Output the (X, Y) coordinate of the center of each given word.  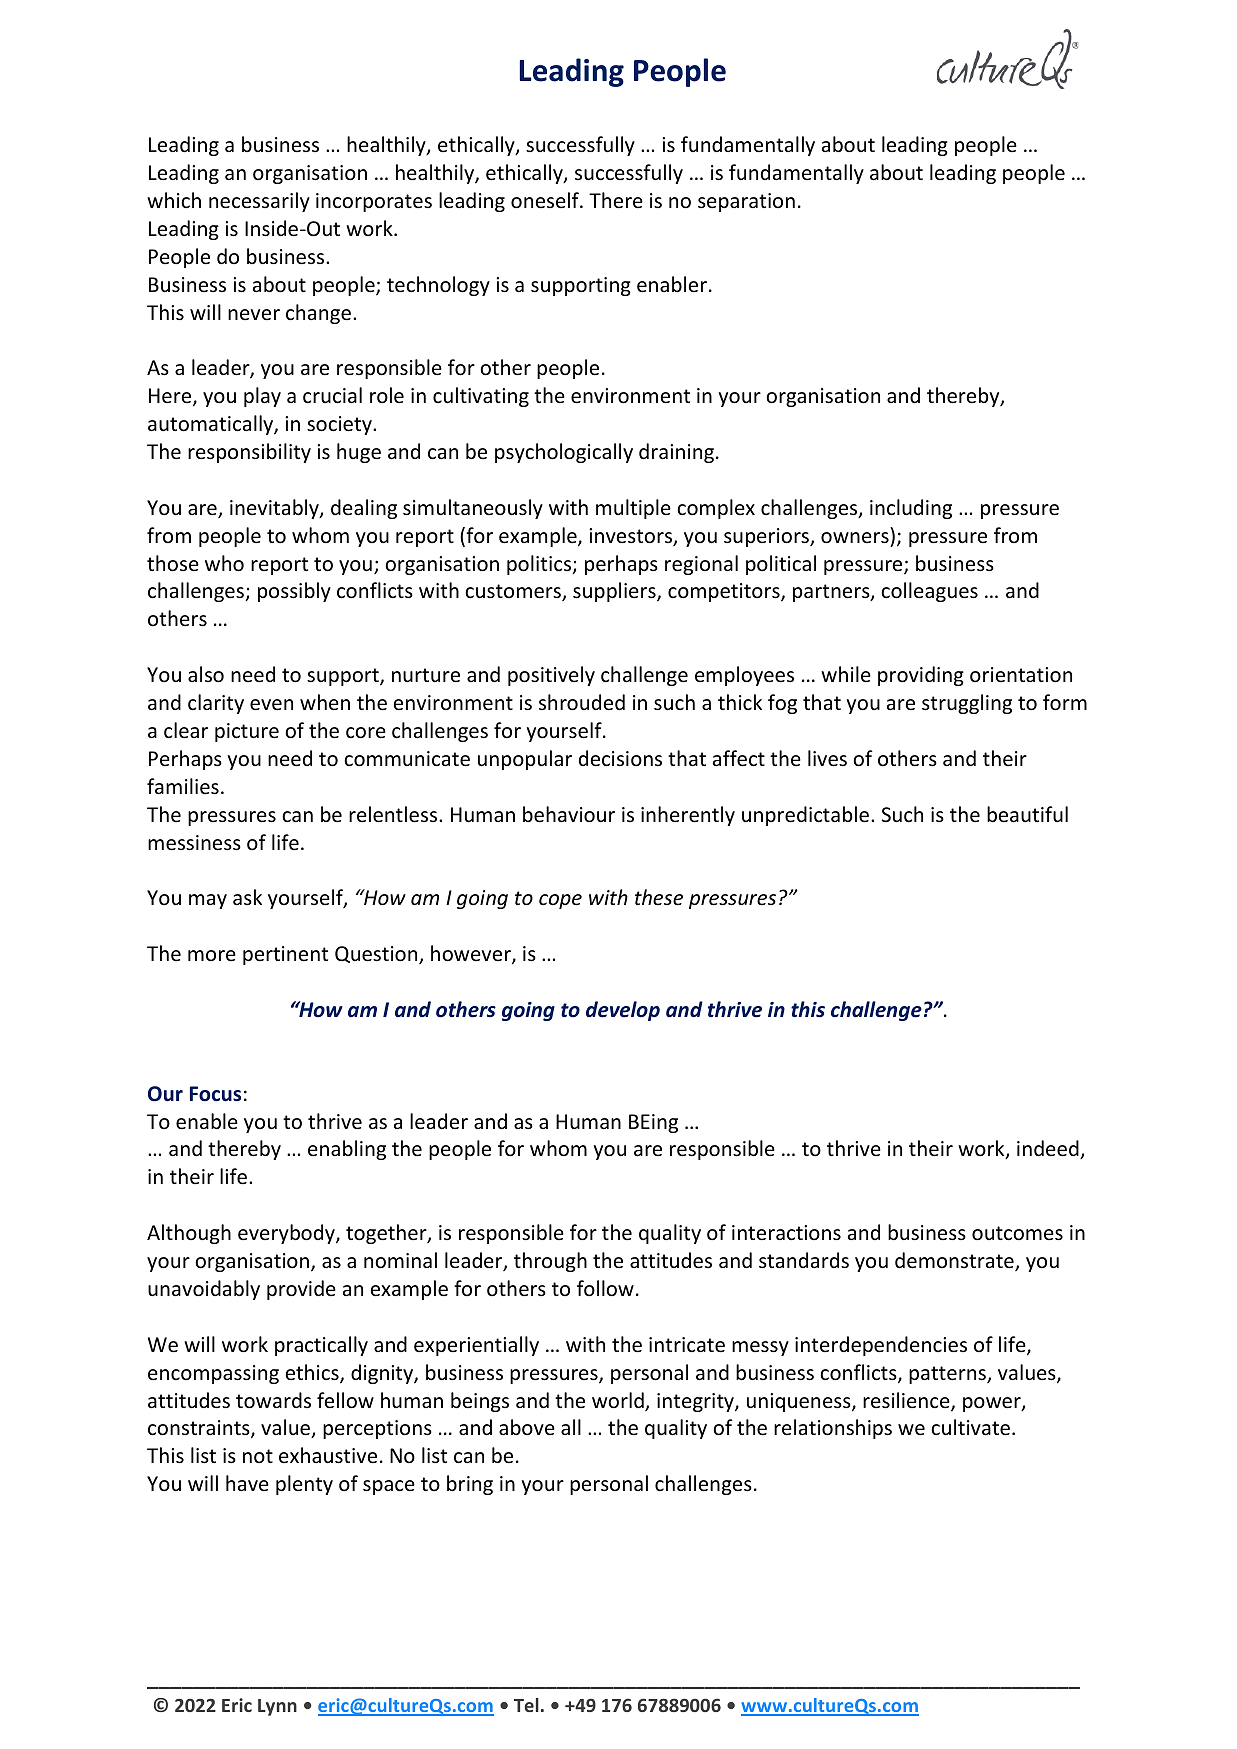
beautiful (1027, 814)
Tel (526, 1705)
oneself (546, 200)
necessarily (259, 202)
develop (623, 1011)
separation (746, 202)
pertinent (285, 955)
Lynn (277, 1707)
